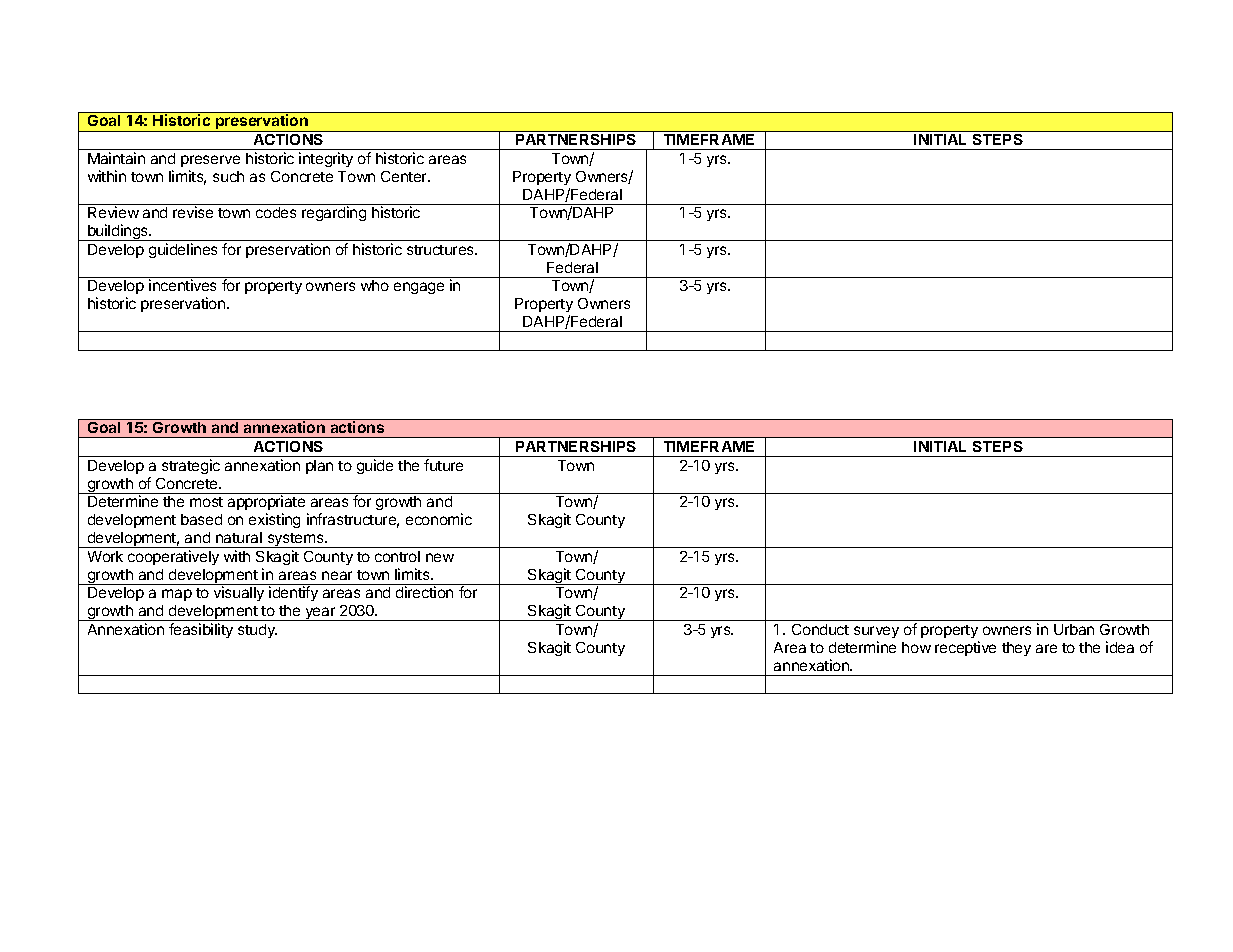 The width and height of the screenshot is (1233, 952). I want to click on who, so click(375, 285).
